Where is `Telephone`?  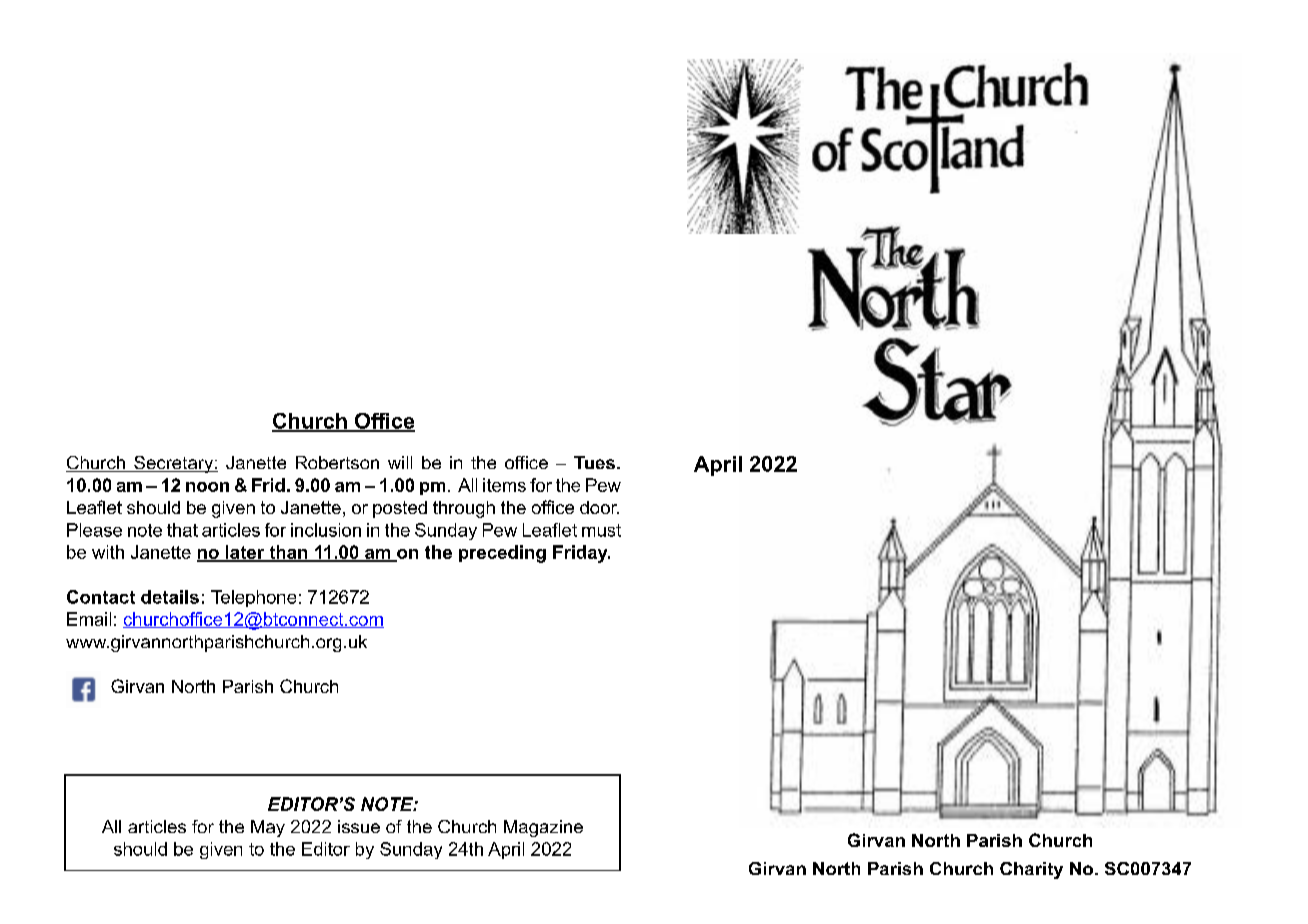 Telephone is located at coordinates (253, 598).
